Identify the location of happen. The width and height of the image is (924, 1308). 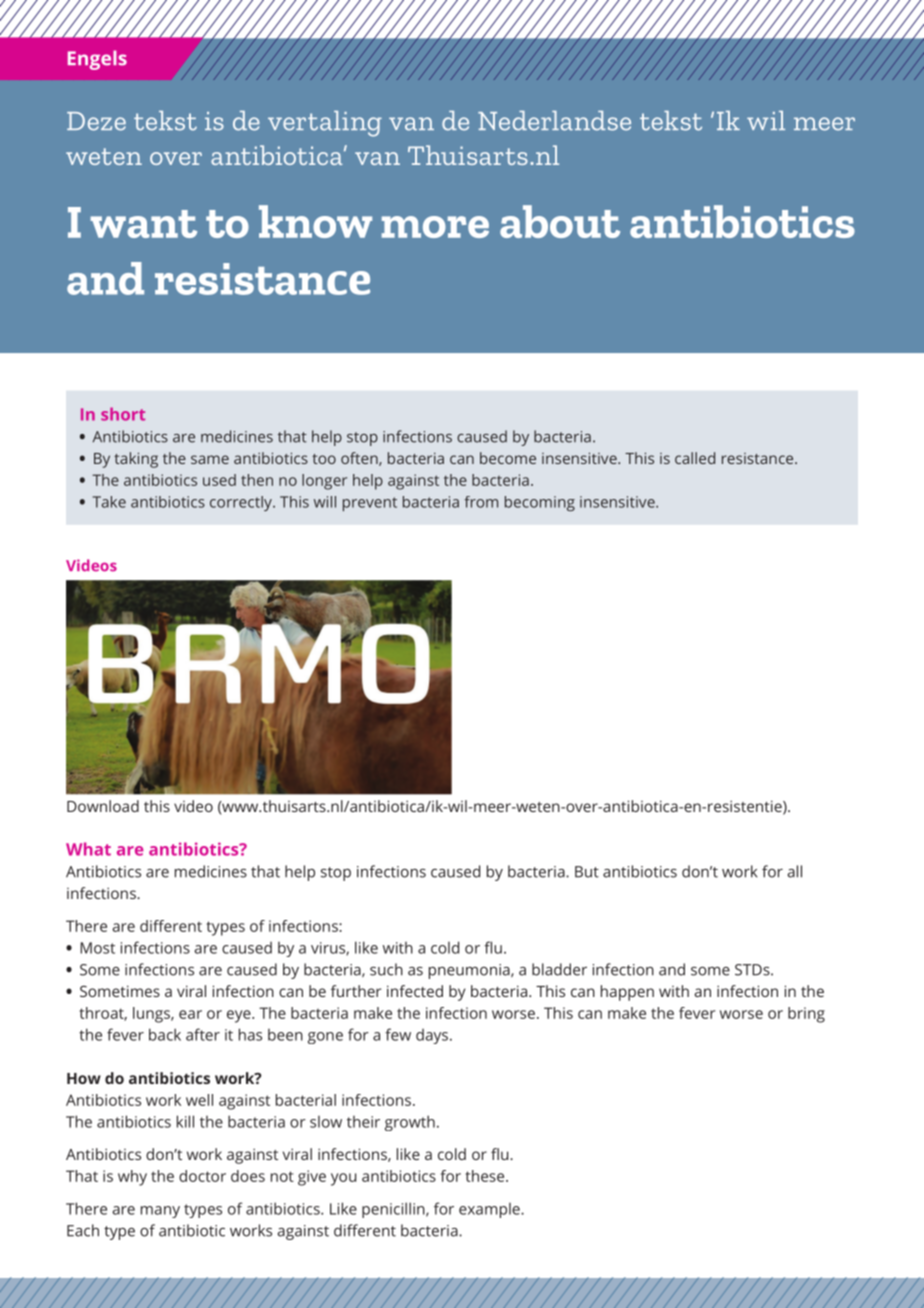
(627, 993).
